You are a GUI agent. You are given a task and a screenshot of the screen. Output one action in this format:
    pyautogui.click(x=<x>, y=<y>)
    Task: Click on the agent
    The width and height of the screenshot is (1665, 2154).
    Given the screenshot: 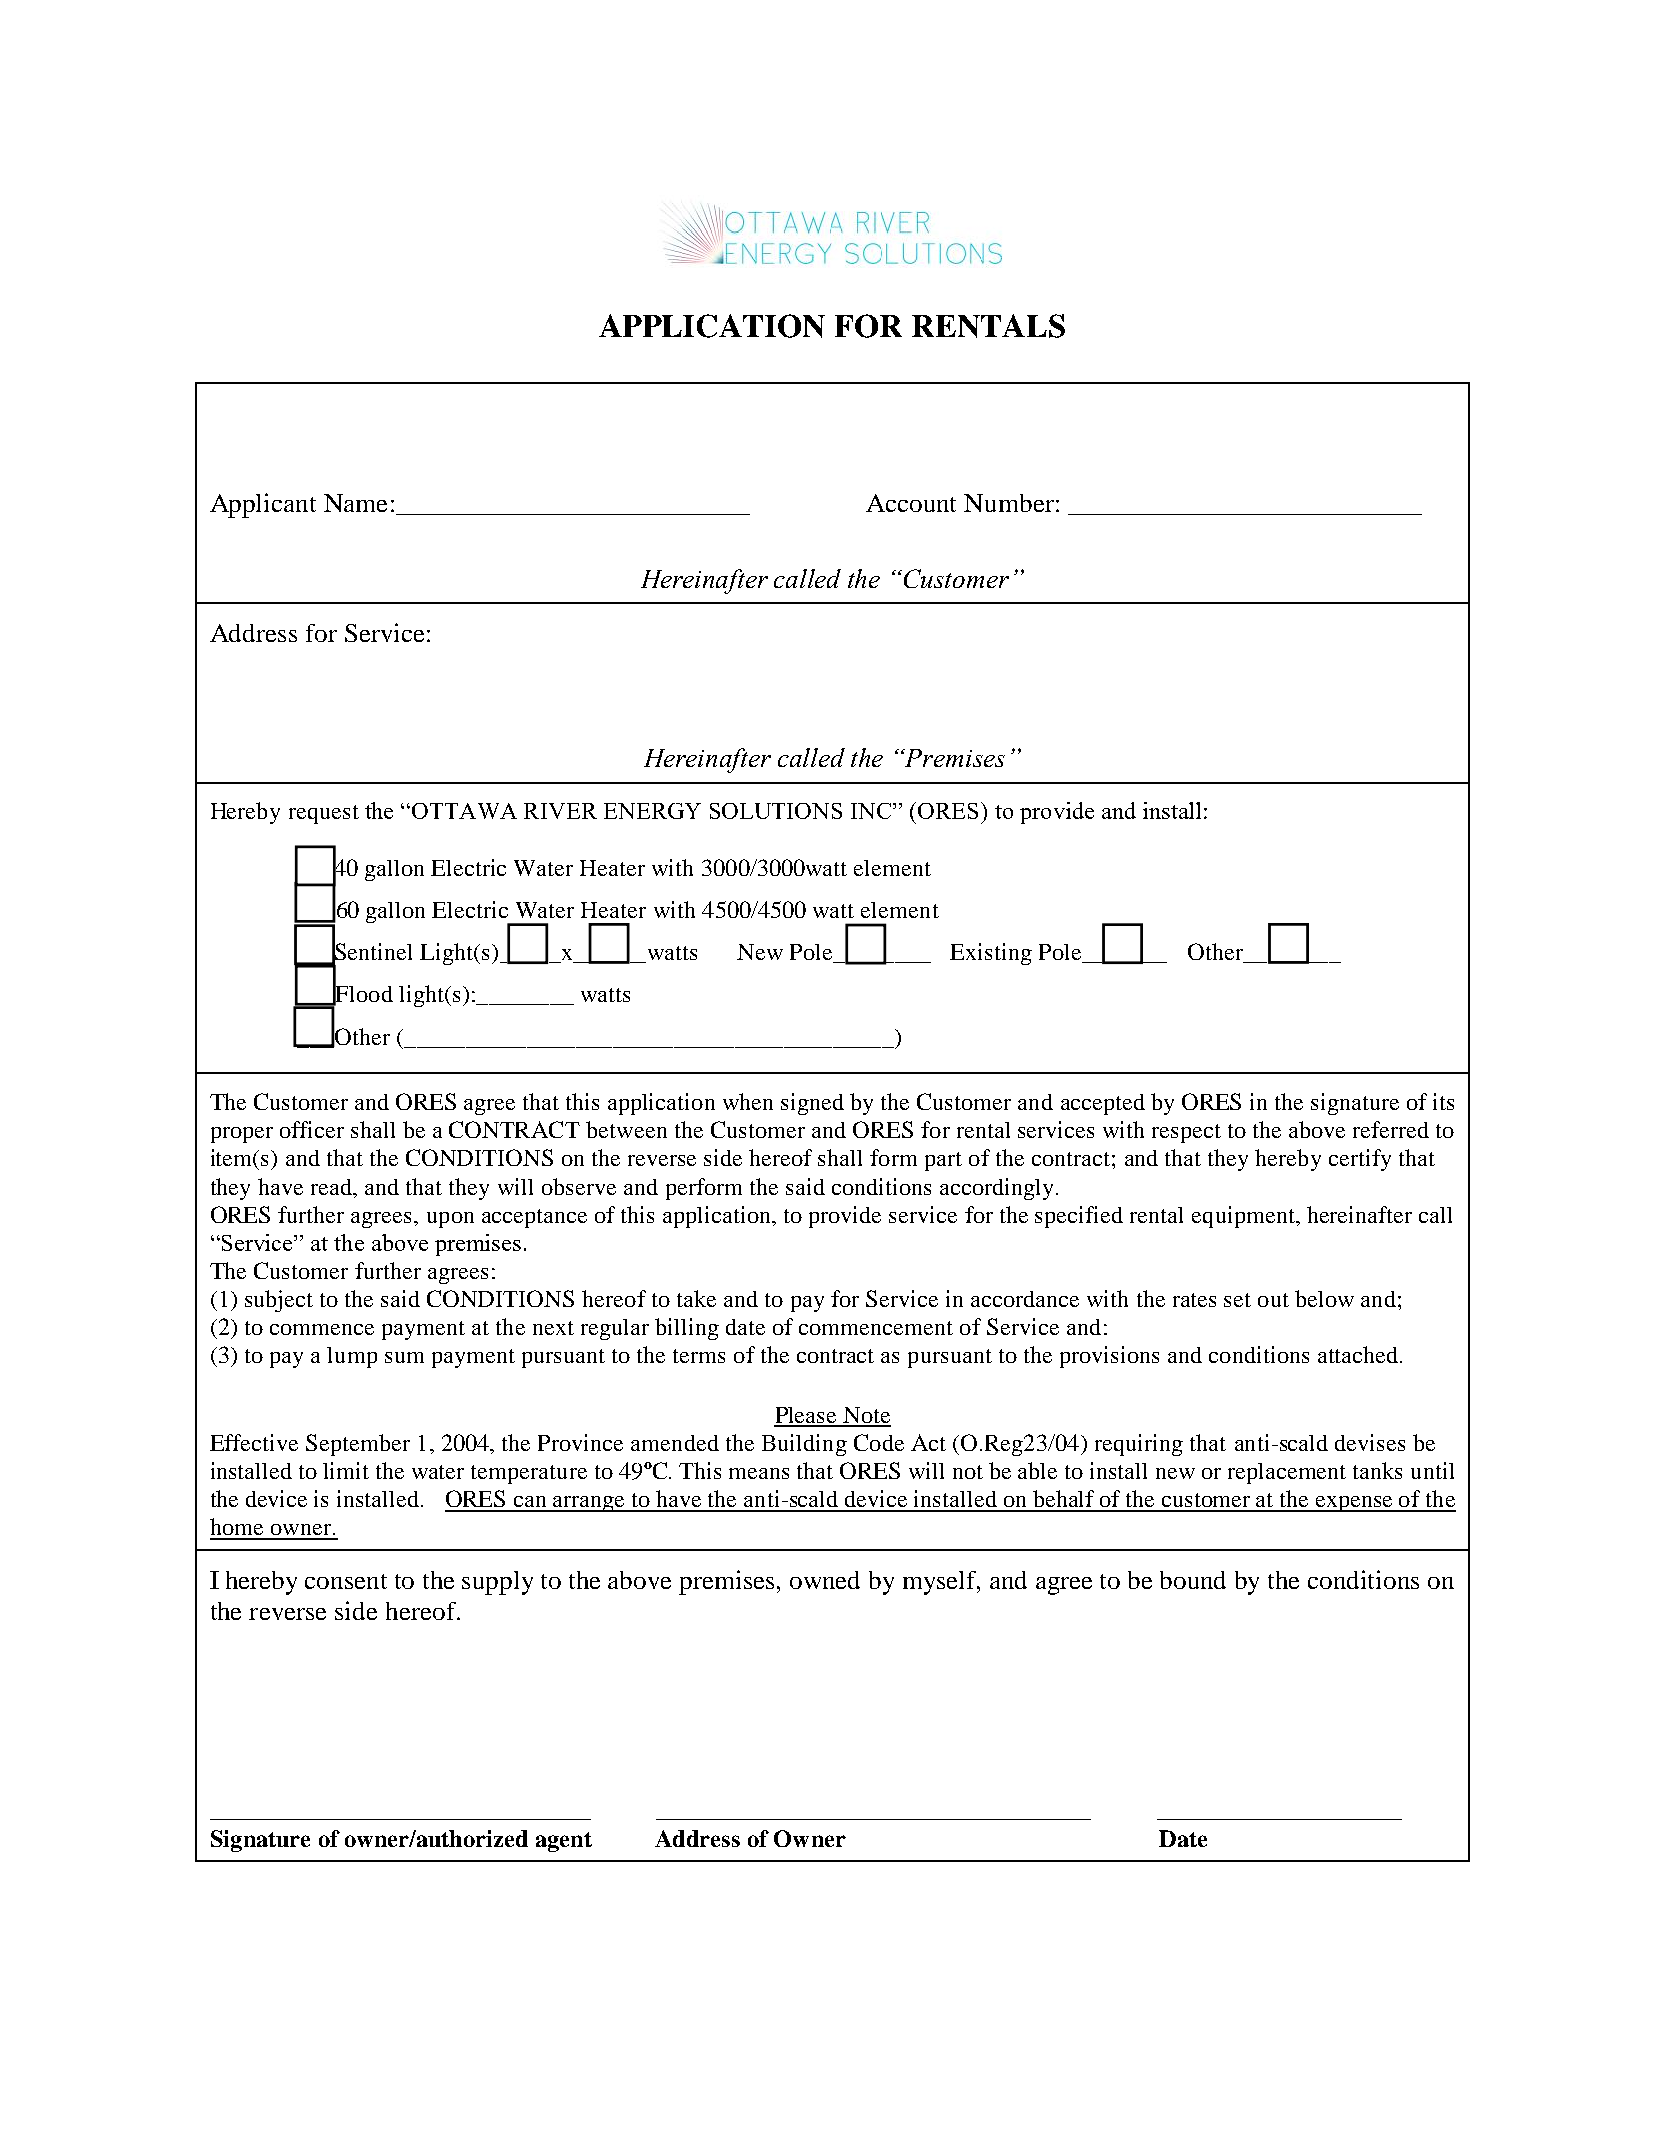 What is the action you would take?
    pyautogui.click(x=564, y=1842)
